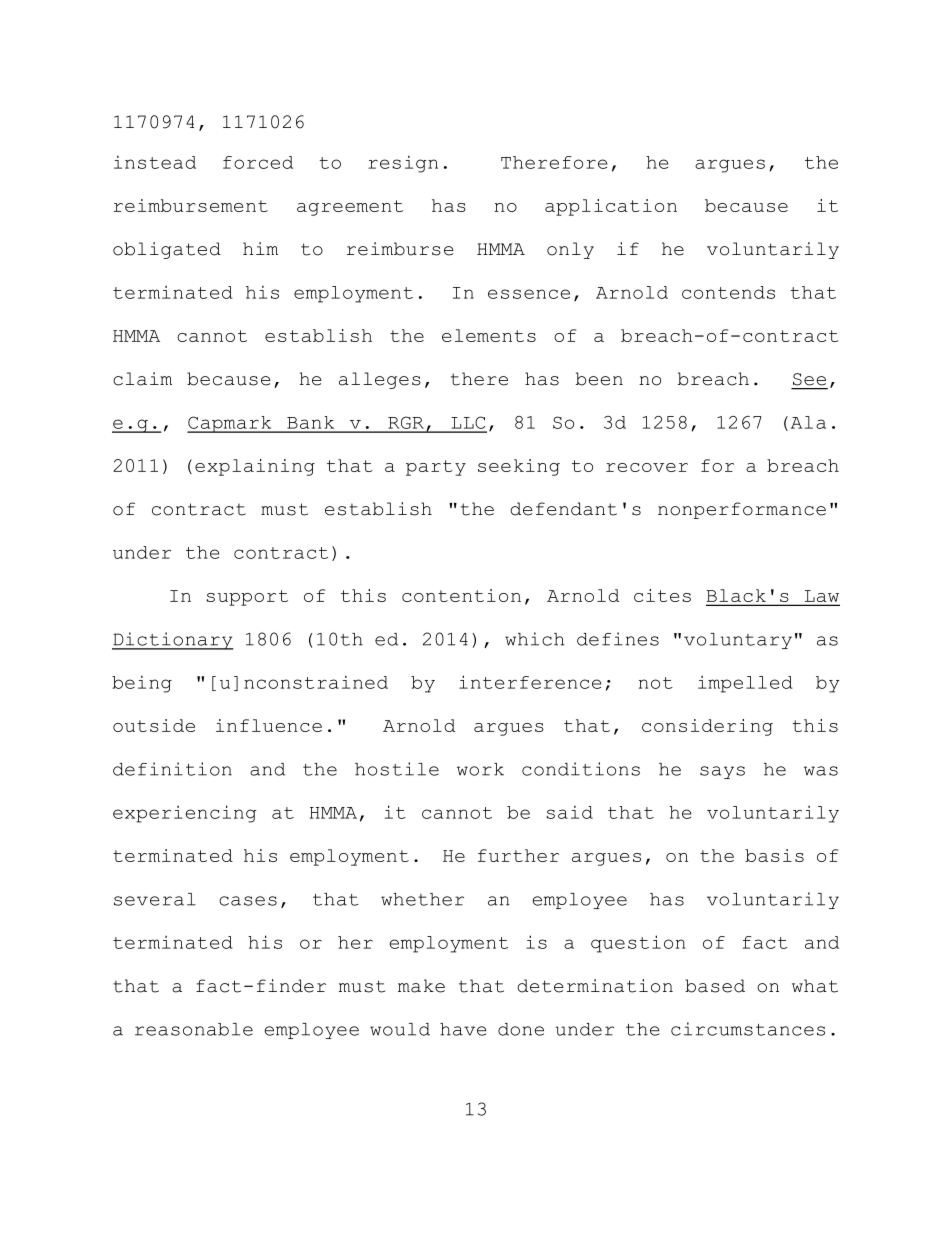  What do you see at coordinates (403, 164) in the document?
I see `resign` at bounding box center [403, 164].
